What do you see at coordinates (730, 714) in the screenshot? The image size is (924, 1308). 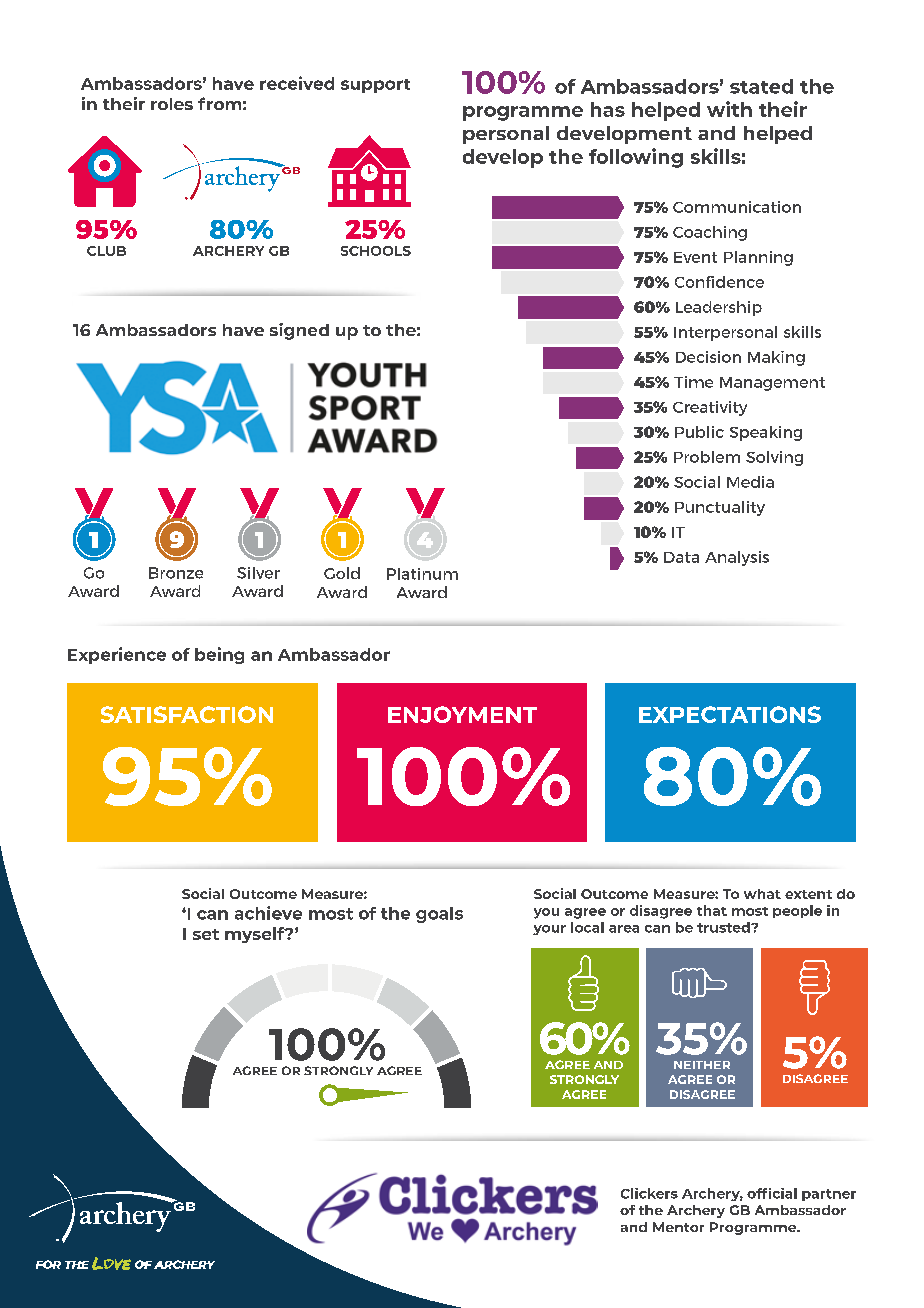 I see `EXPECTATIONS` at bounding box center [730, 714].
